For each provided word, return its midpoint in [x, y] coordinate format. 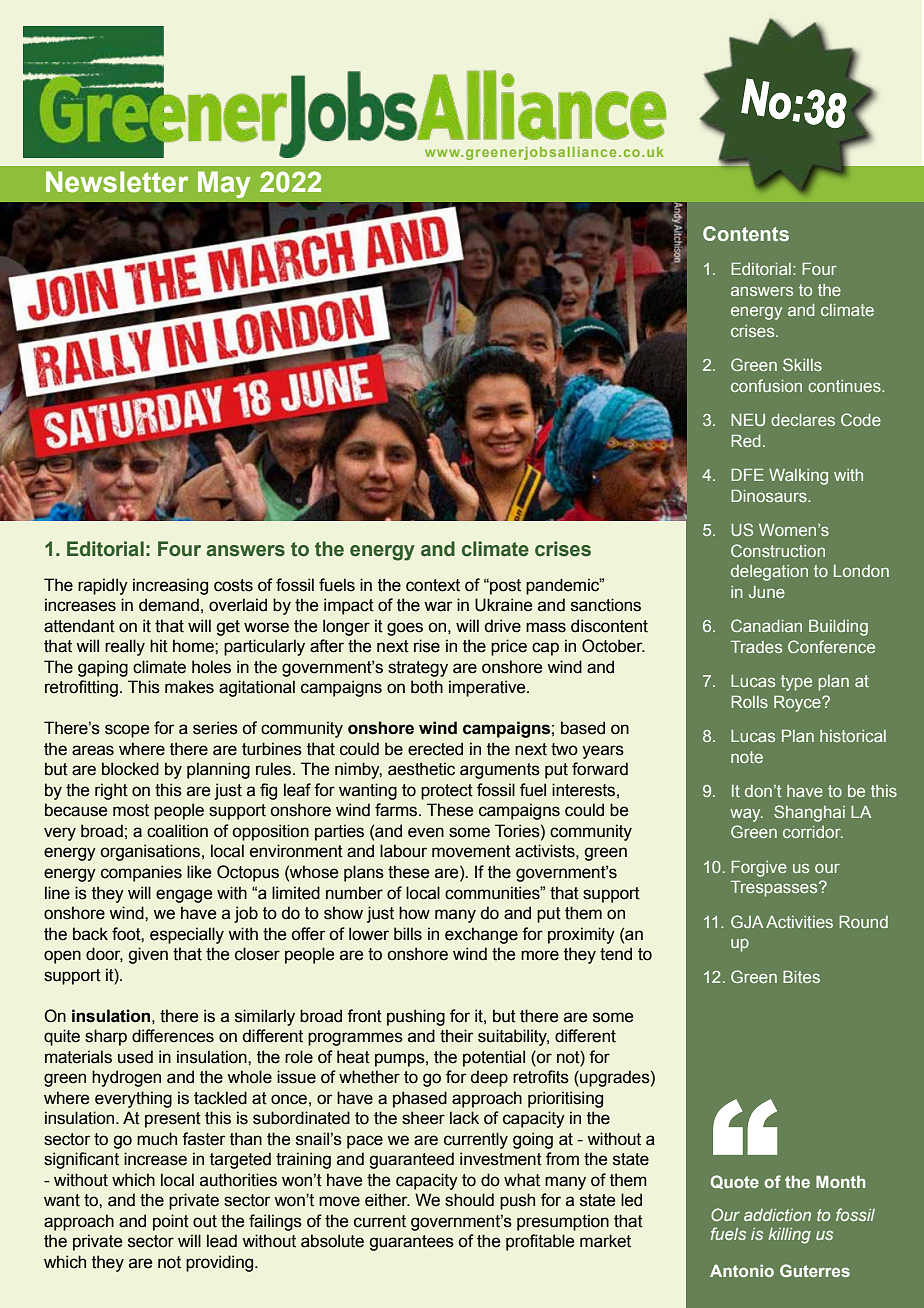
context [433, 585]
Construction [778, 550]
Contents [746, 233]
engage [184, 896]
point [171, 1222]
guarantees [411, 1243]
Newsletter [117, 182]
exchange [481, 935]
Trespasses [775, 889]
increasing [170, 586]
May [224, 184]
